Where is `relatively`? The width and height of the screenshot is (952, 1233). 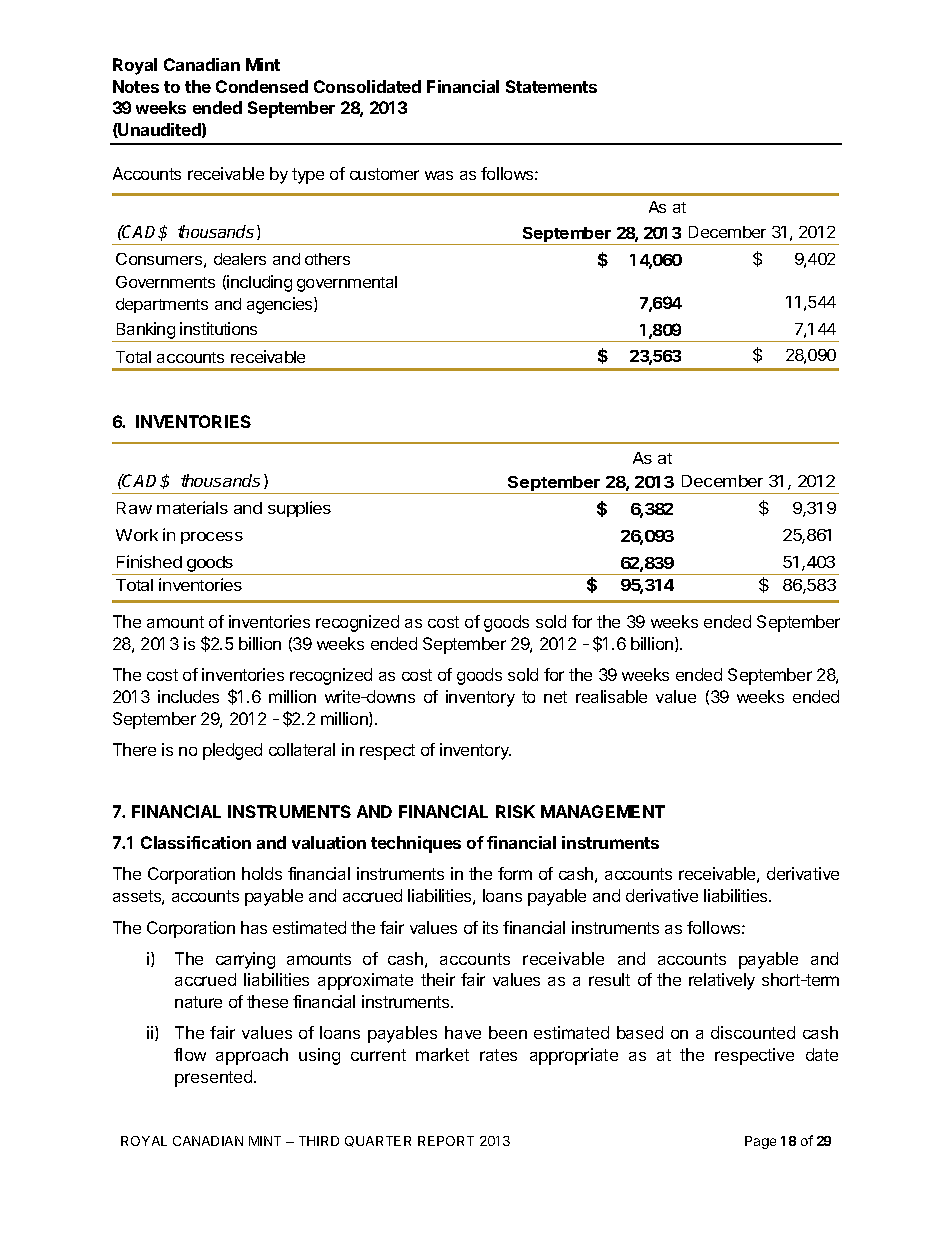
relatively is located at coordinates (722, 981).
